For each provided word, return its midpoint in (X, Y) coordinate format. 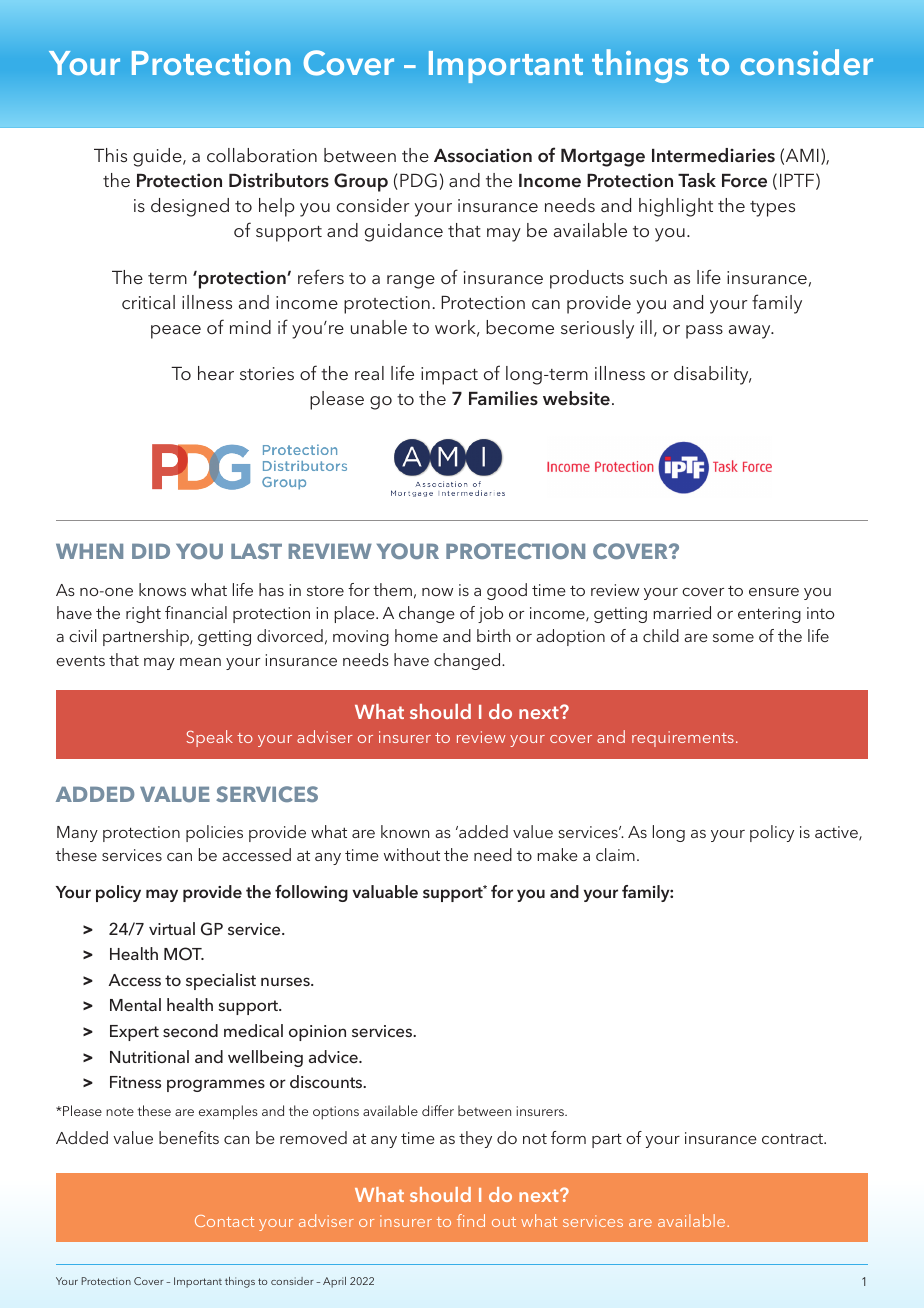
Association (483, 155)
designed (190, 207)
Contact (224, 1221)
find (471, 1220)
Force (744, 181)
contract (794, 1139)
